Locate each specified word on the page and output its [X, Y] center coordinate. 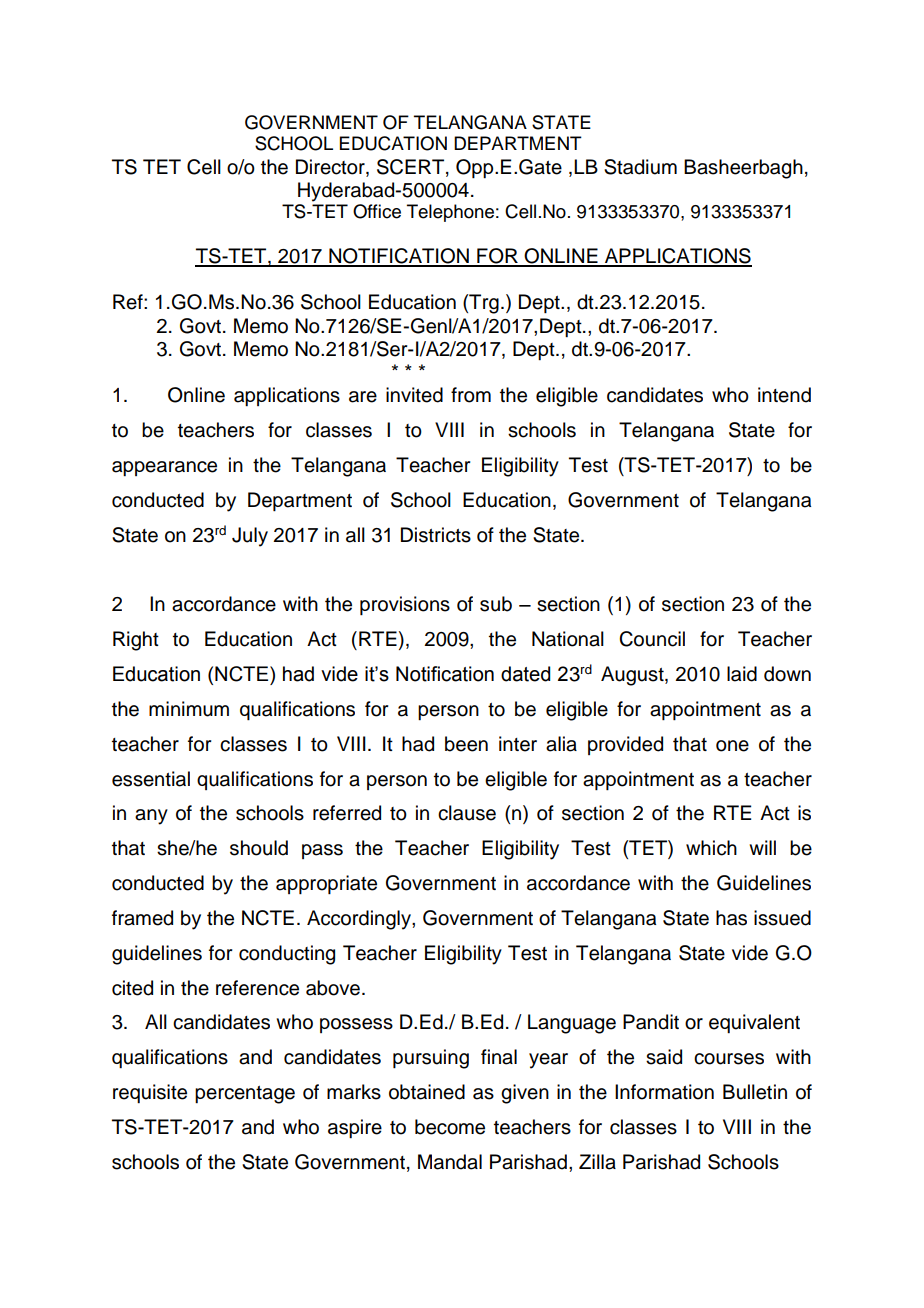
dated [525, 674]
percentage [245, 1095]
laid [742, 674]
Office [377, 211]
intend [784, 395]
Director [331, 167]
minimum [189, 709]
